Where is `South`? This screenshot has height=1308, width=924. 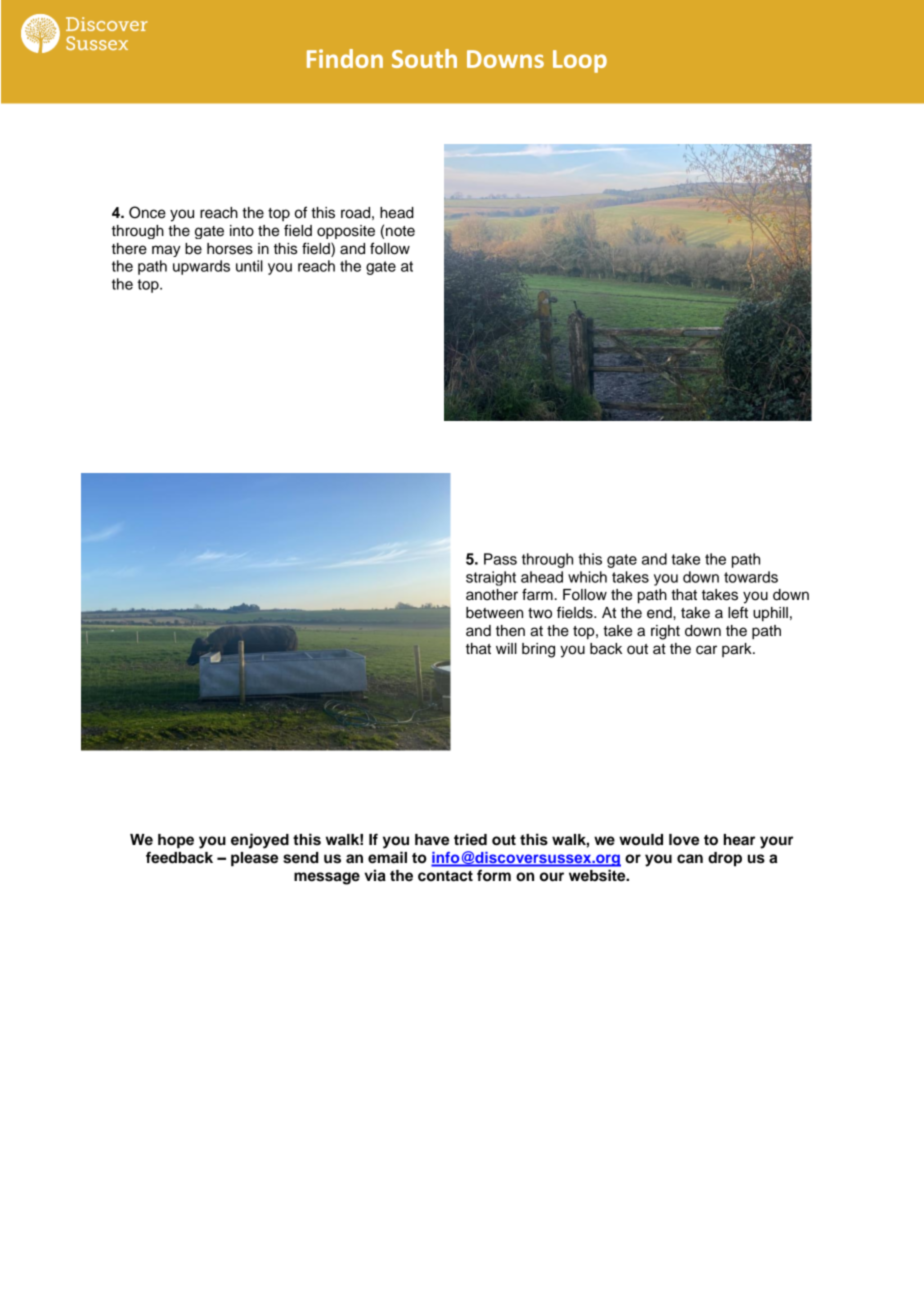
South is located at coordinates (424, 58).
